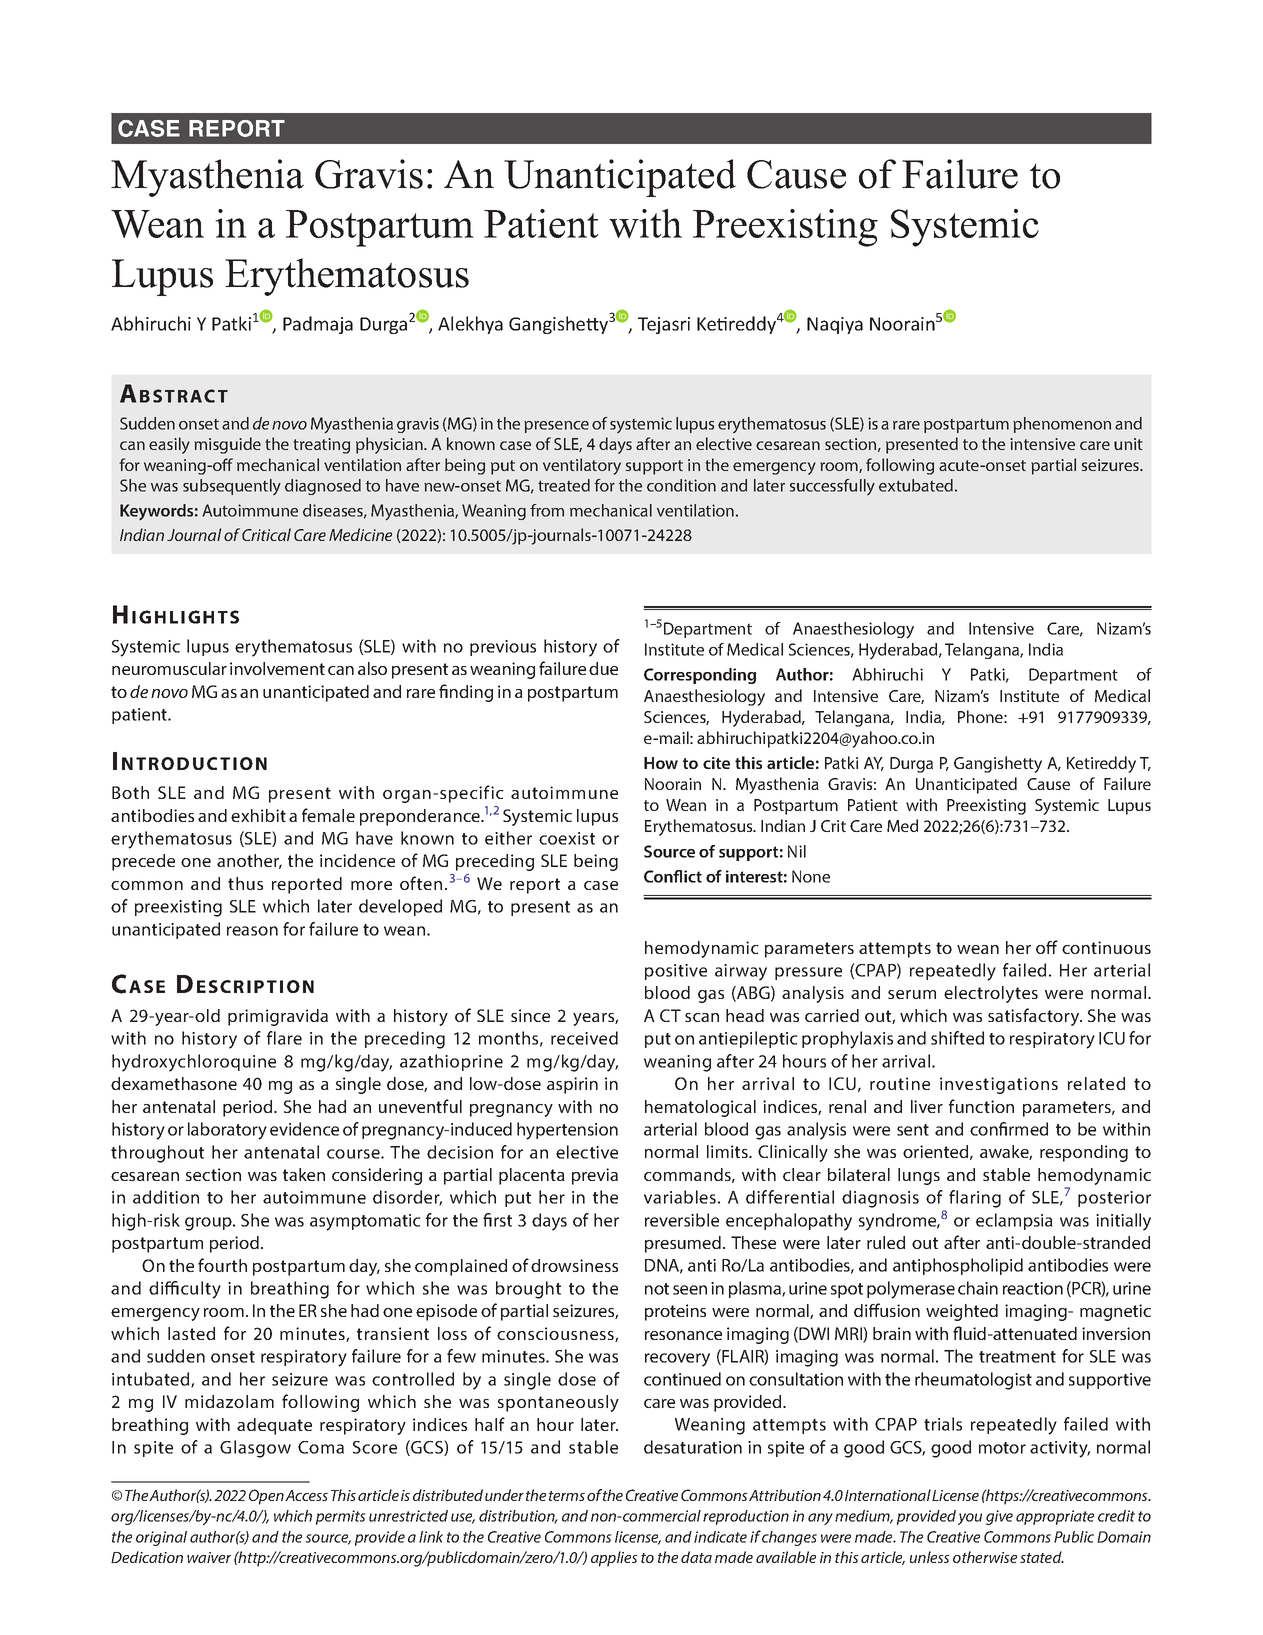  Describe the element at coordinates (582, 466) in the image. I see `ventilatory` at that location.
